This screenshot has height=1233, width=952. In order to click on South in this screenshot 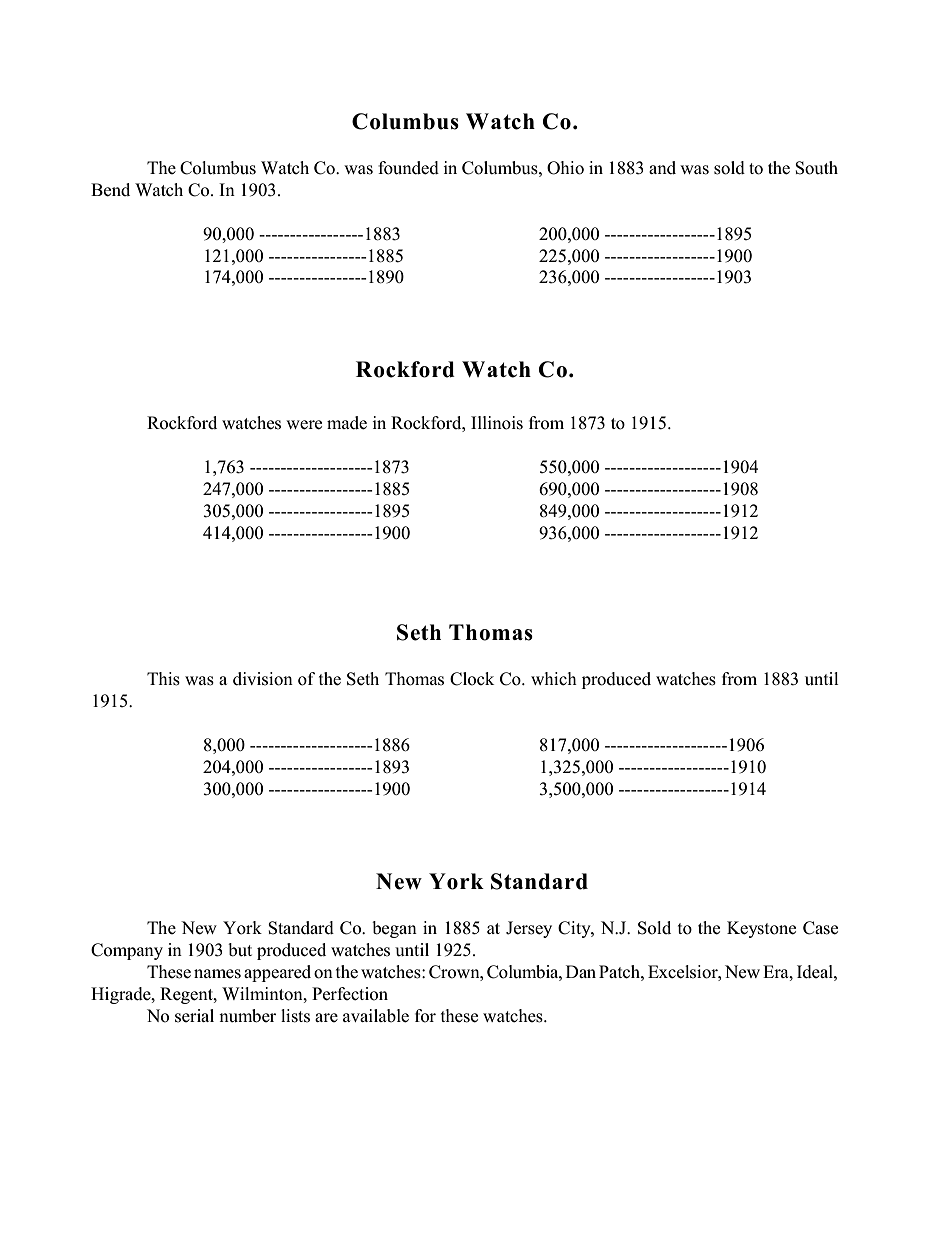, I will do `click(816, 168)`.
